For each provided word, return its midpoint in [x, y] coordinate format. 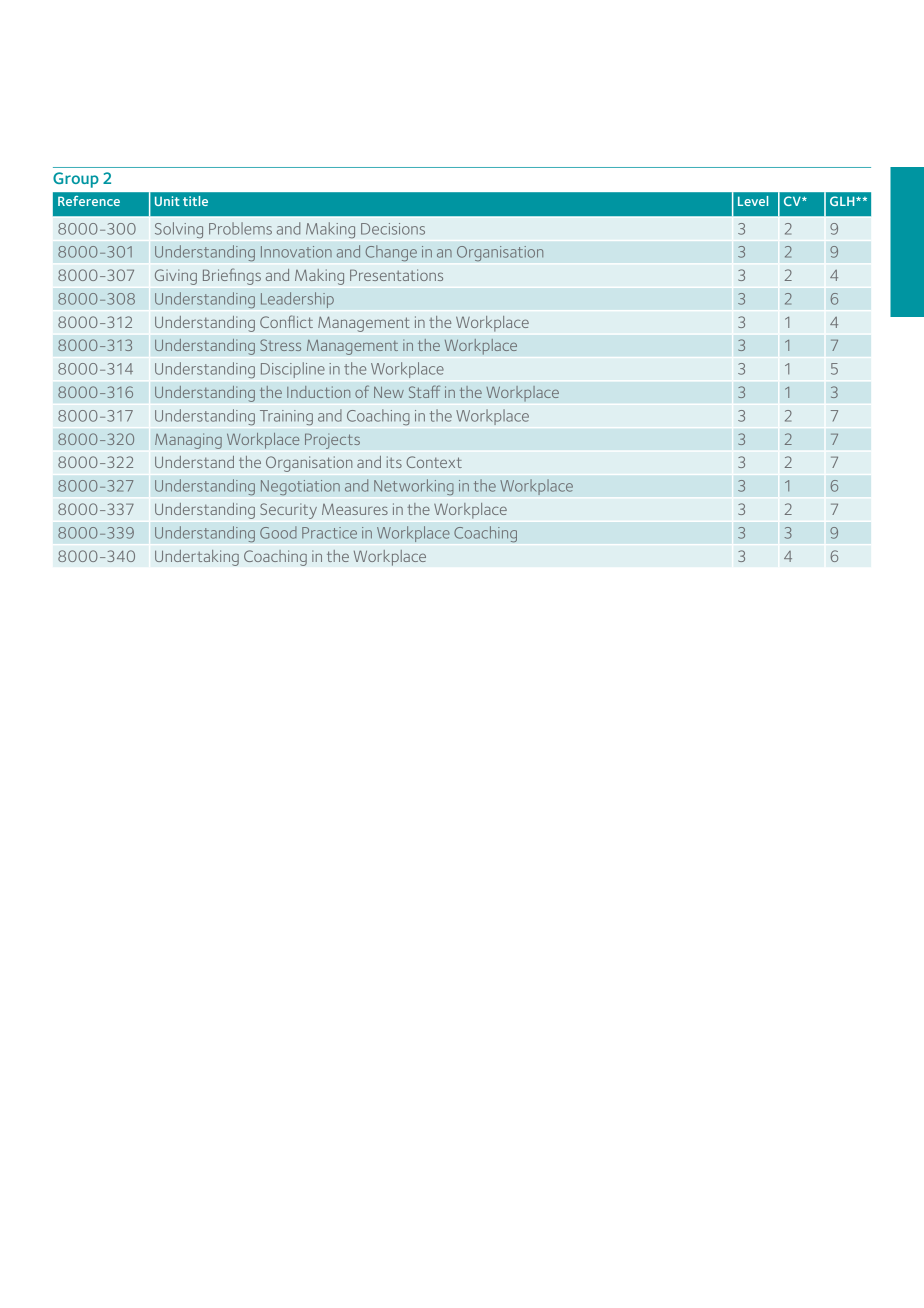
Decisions [393, 229]
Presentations [396, 275]
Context [434, 462]
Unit [167, 201]
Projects [332, 441]
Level [753, 201]
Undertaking [197, 558]
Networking [414, 487]
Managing [188, 441]
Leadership [297, 300]
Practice [329, 533]
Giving [176, 277]
